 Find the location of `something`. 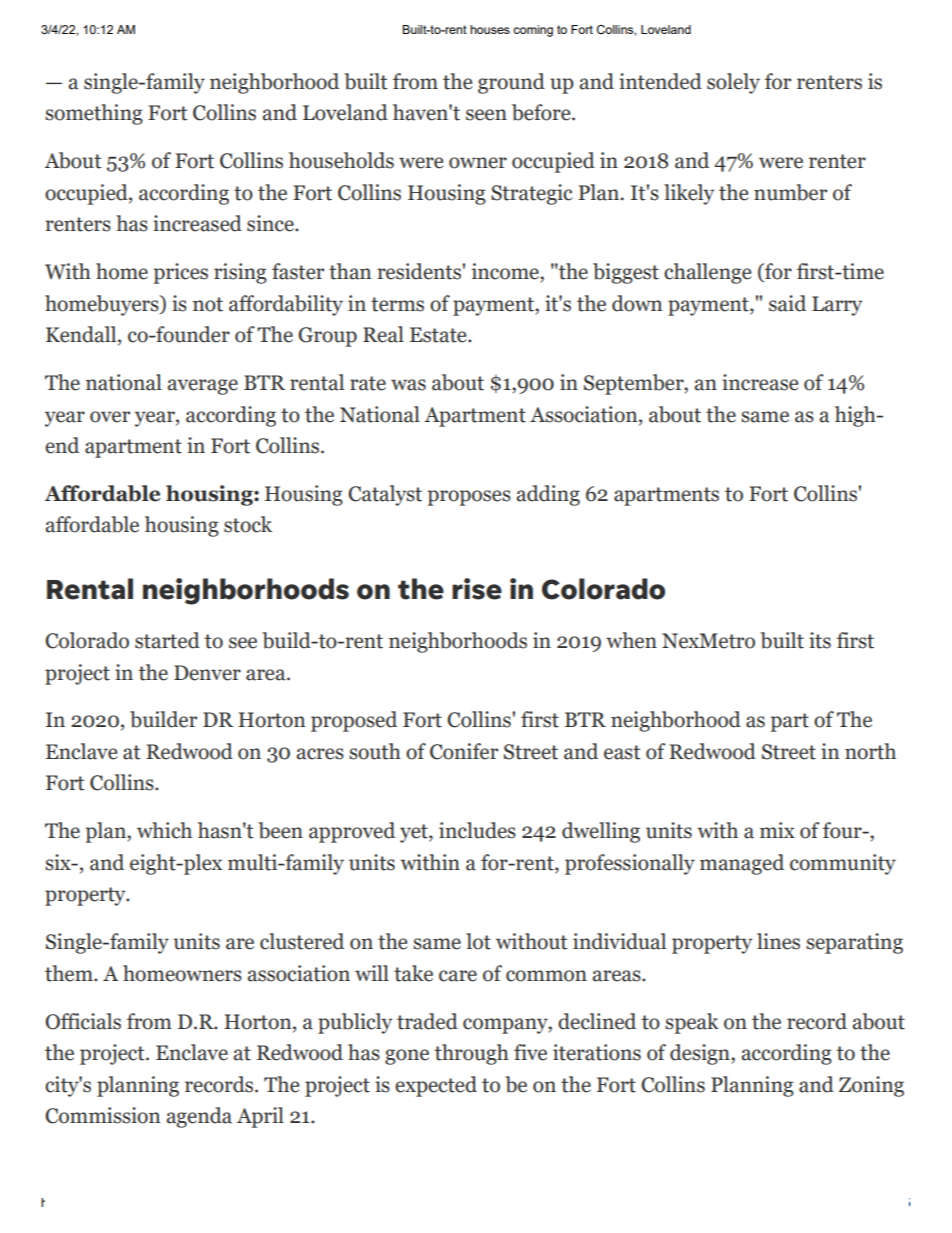

something is located at coordinates (94, 114).
